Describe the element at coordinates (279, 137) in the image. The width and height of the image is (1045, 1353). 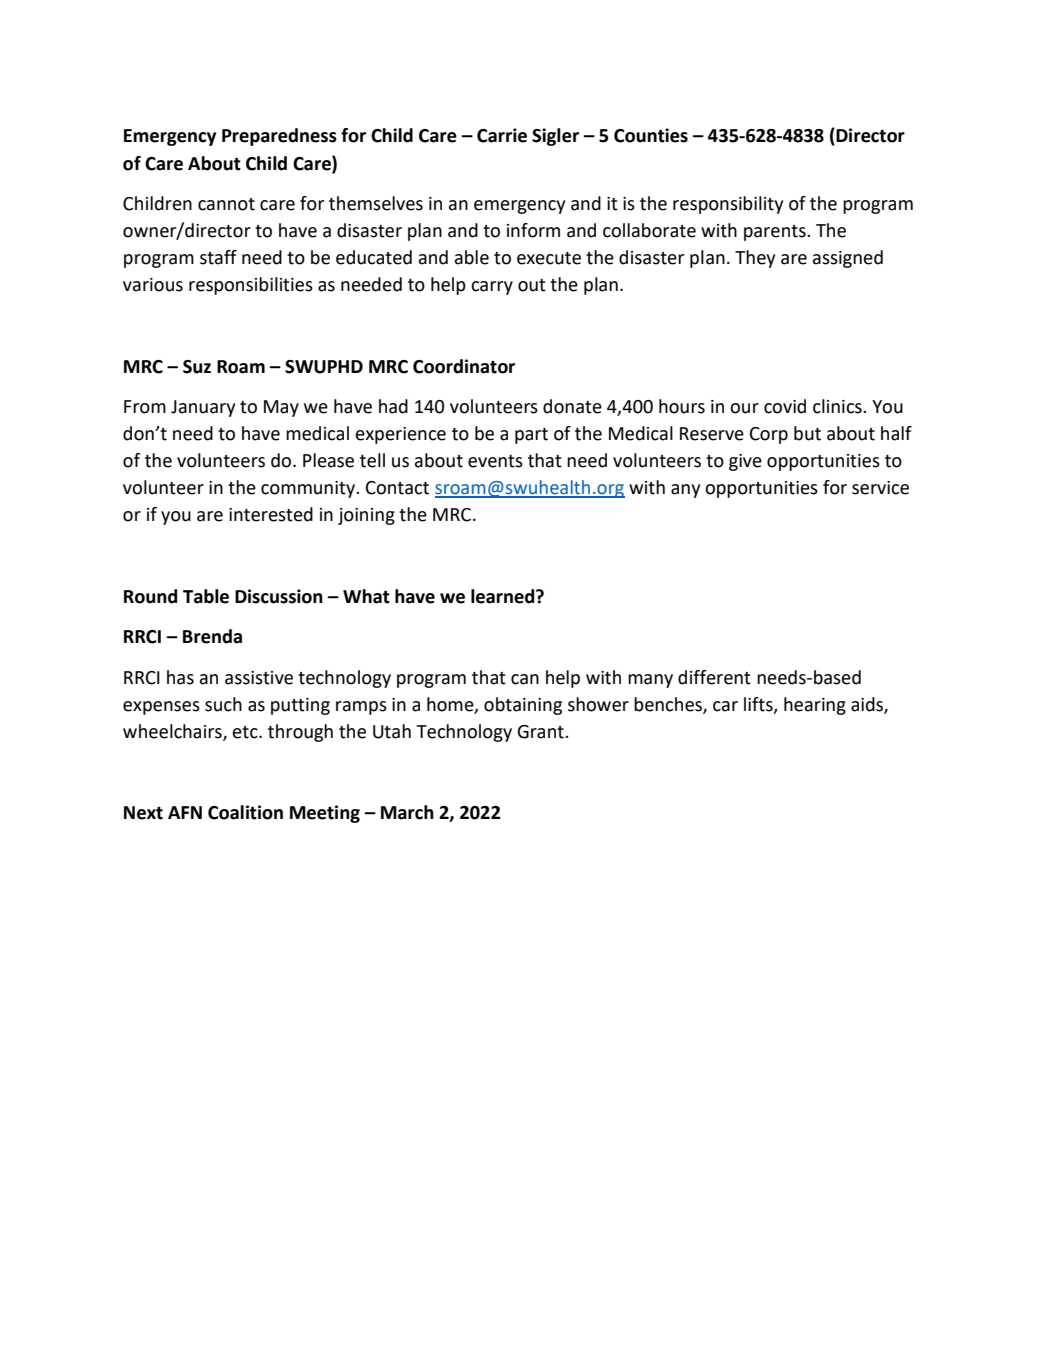
I see `Preparedness` at that location.
